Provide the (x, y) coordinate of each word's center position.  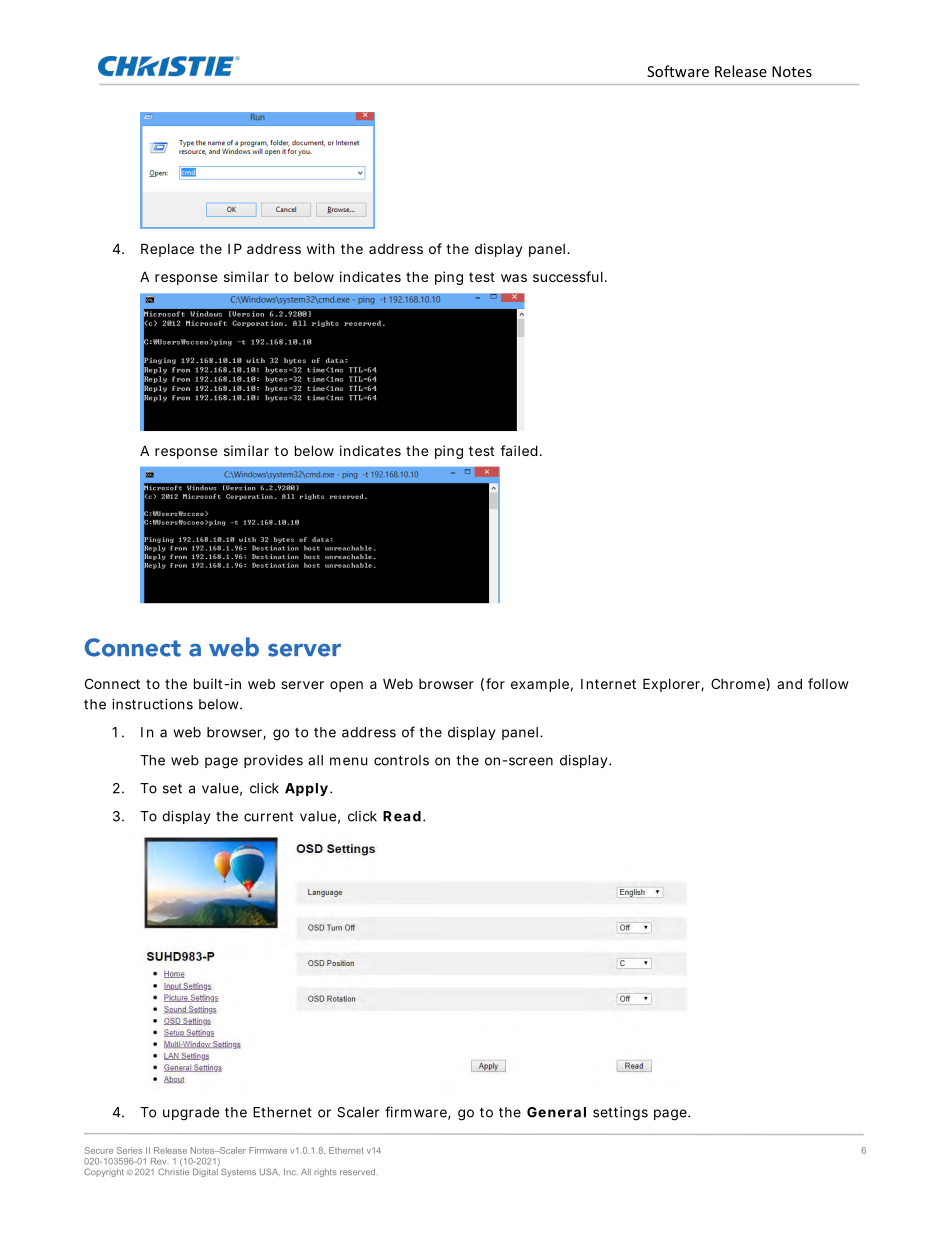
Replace (167, 250)
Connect (112, 683)
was (514, 278)
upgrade (191, 1114)
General (556, 1112)
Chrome (738, 683)
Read (402, 816)
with (321, 248)
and (789, 683)
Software (678, 71)
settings (620, 1114)
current (268, 817)
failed (519, 450)
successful (568, 276)
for (495, 683)
